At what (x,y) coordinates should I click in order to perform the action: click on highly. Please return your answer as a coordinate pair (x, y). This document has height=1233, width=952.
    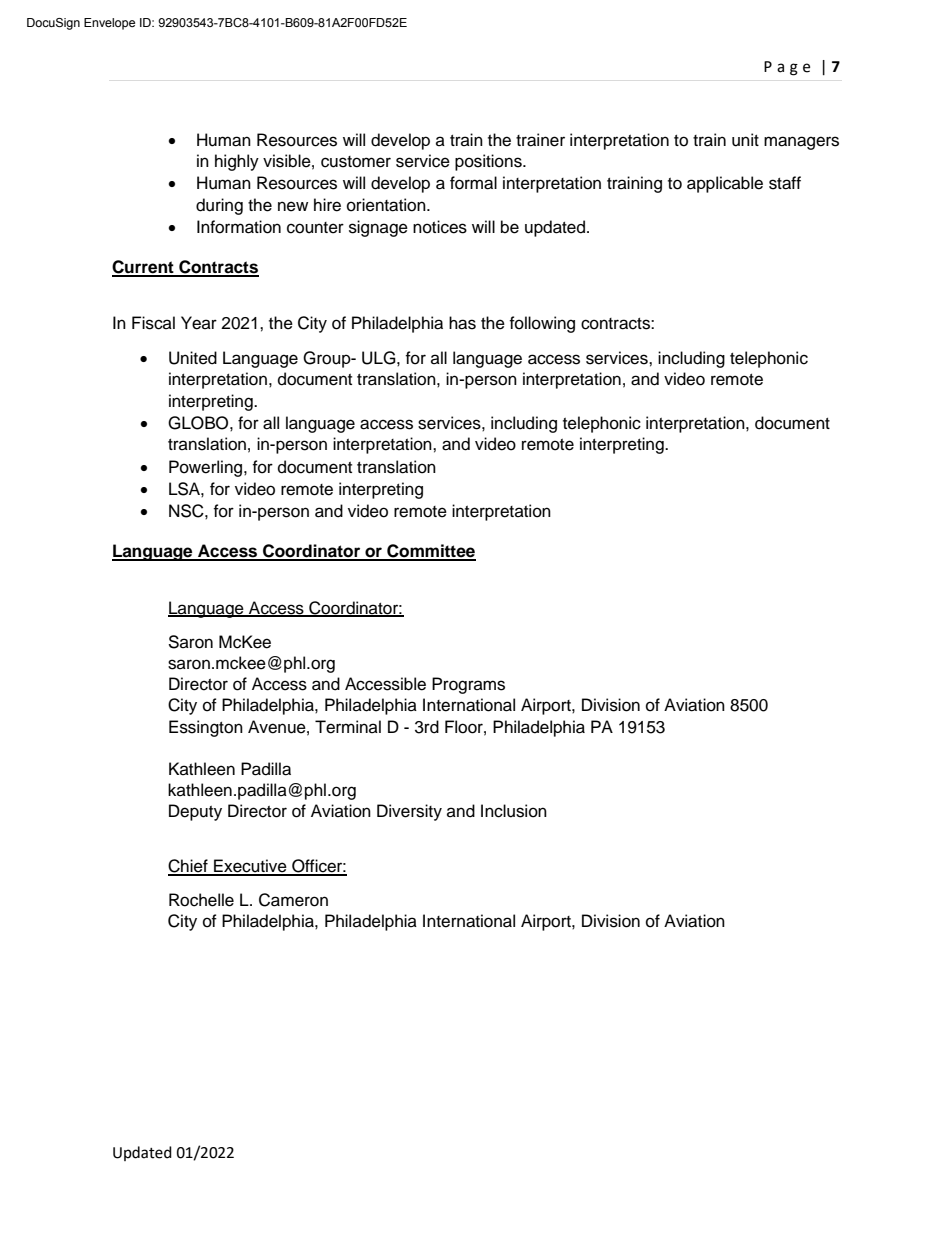
    Looking at the image, I should click on (237, 162).
